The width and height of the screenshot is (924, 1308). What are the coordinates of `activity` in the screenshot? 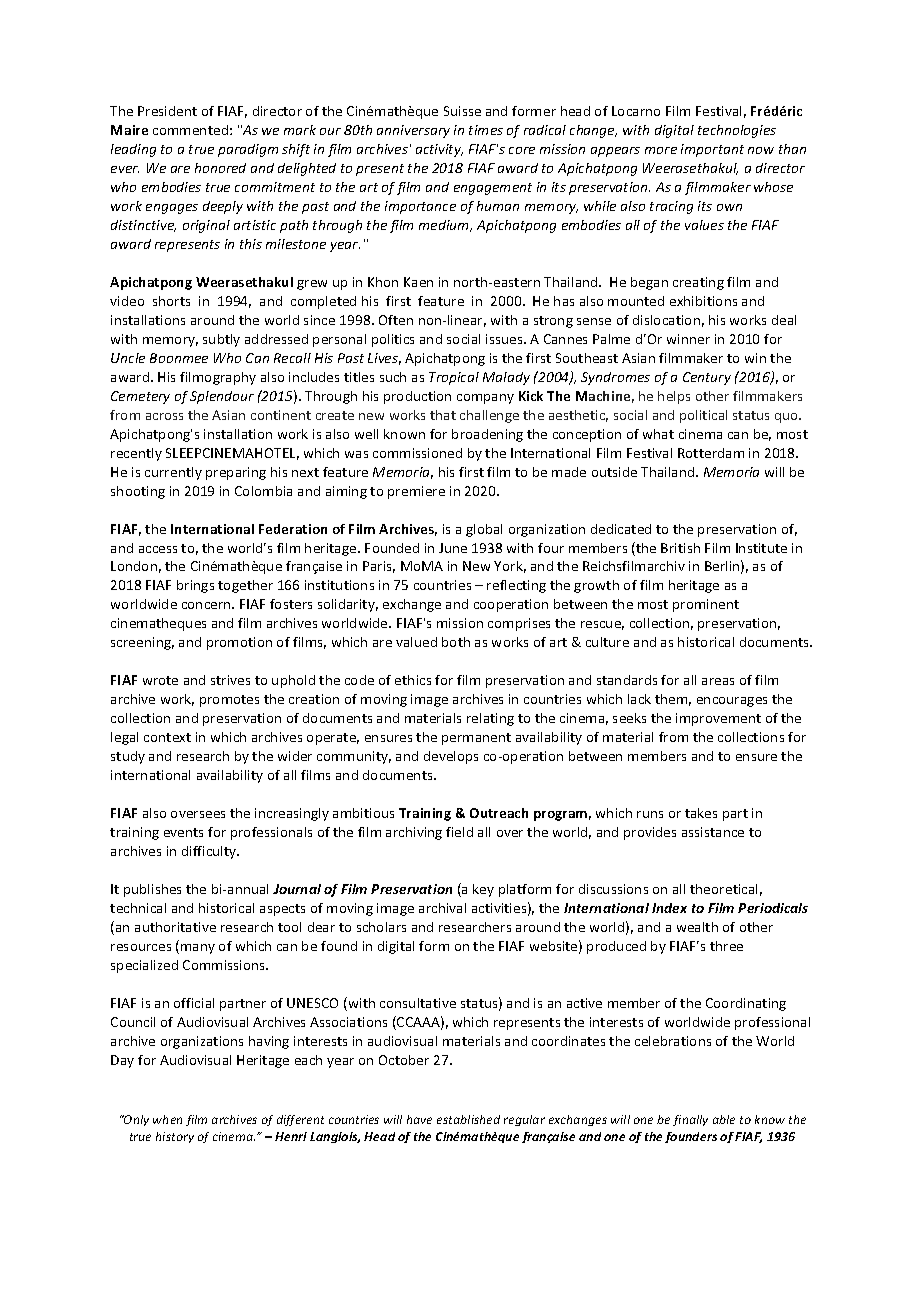 It's located at (439, 150).
